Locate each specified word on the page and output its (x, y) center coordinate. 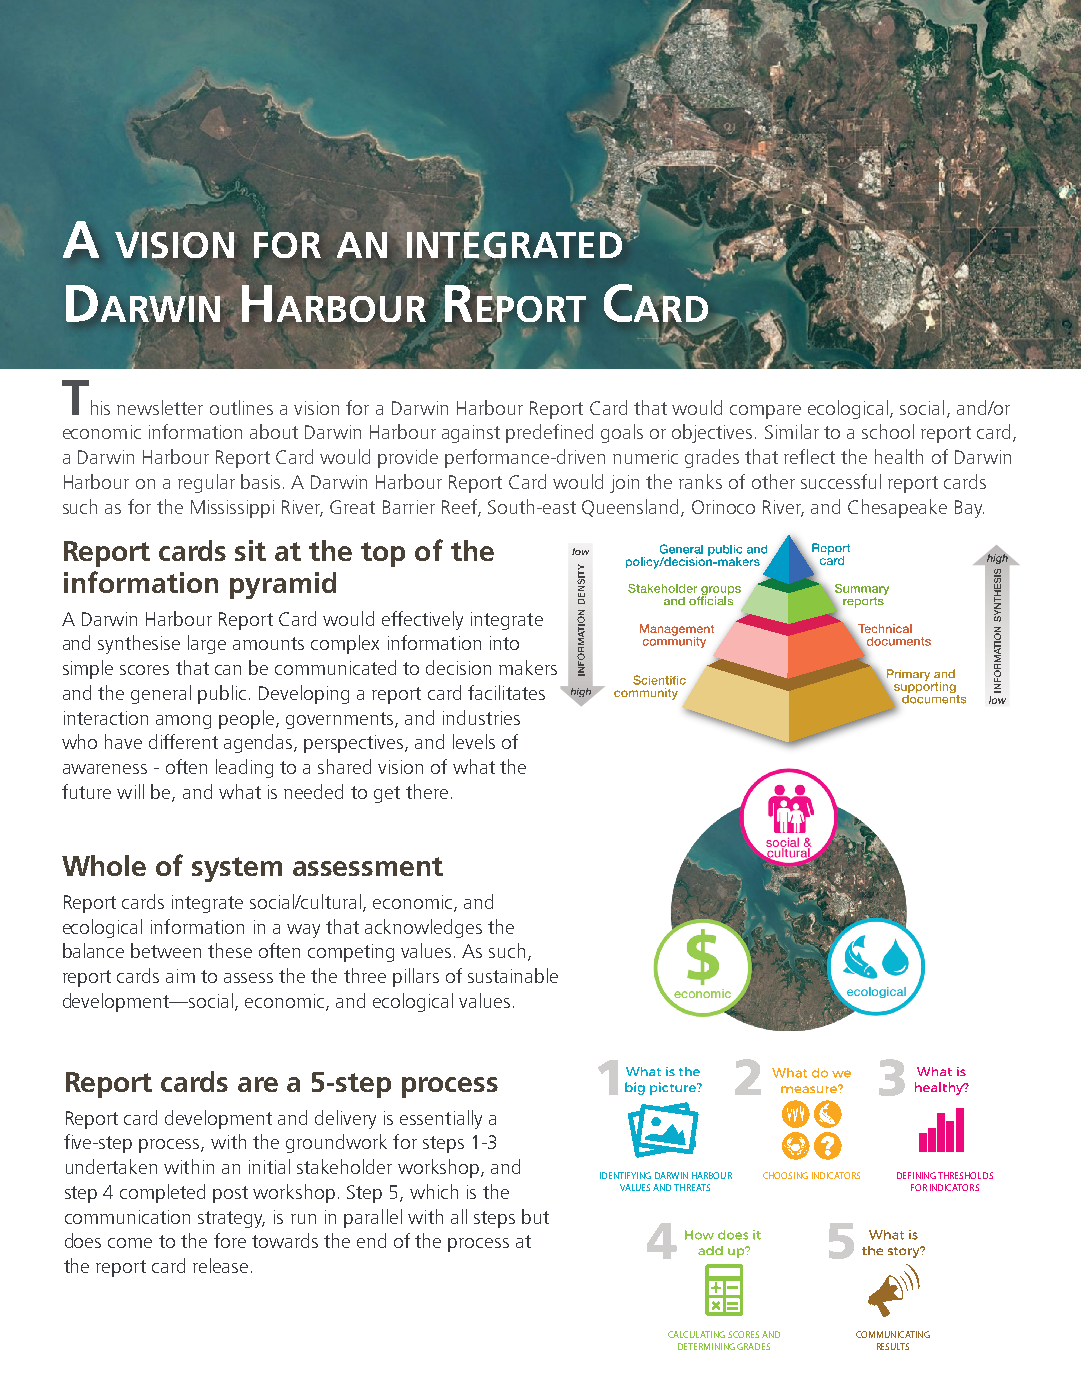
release (220, 1265)
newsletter (160, 407)
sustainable (513, 975)
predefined (549, 433)
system (237, 869)
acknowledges (423, 928)
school (888, 431)
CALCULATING (696, 1334)
